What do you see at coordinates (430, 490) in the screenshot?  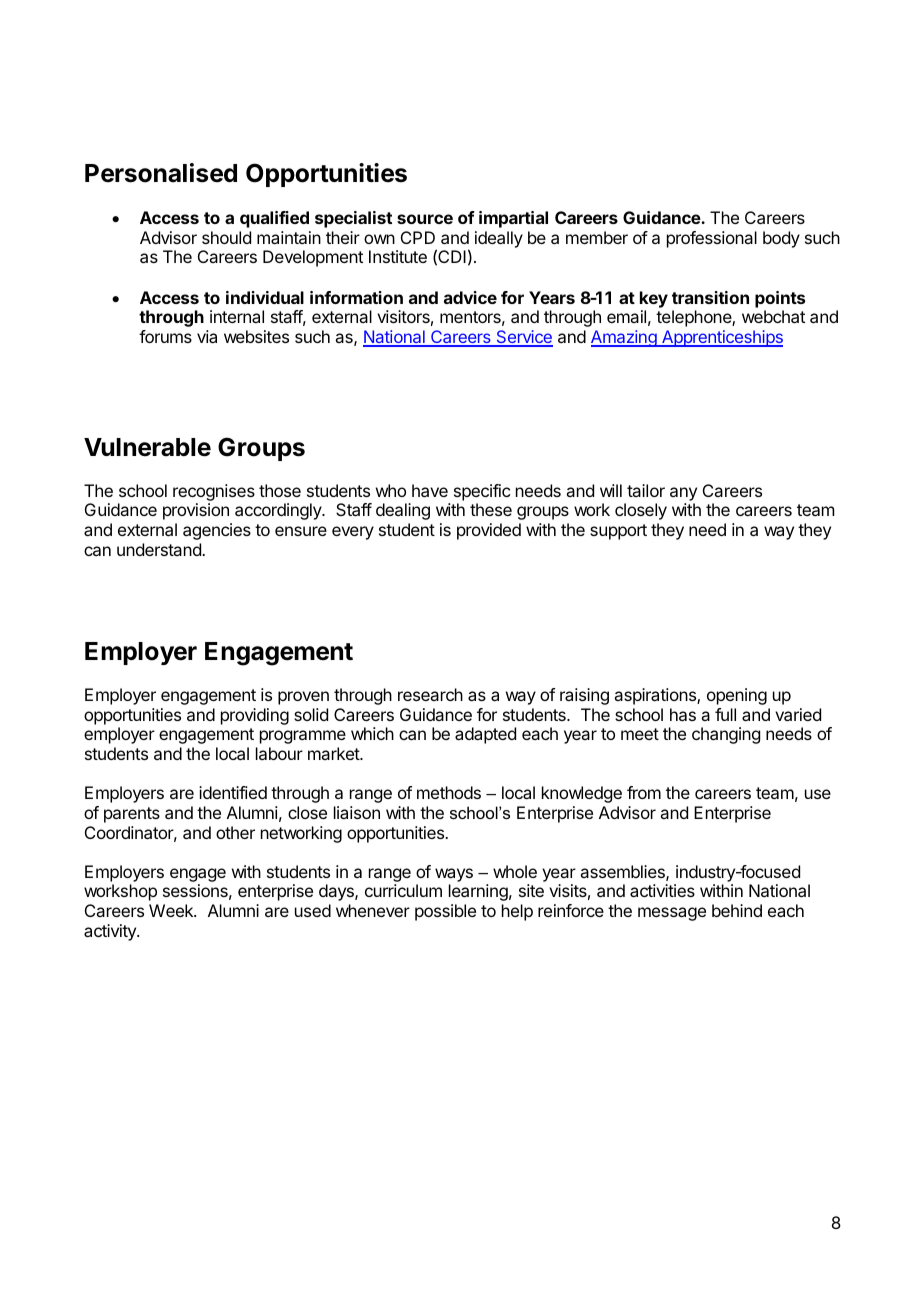 I see `have` at bounding box center [430, 490].
